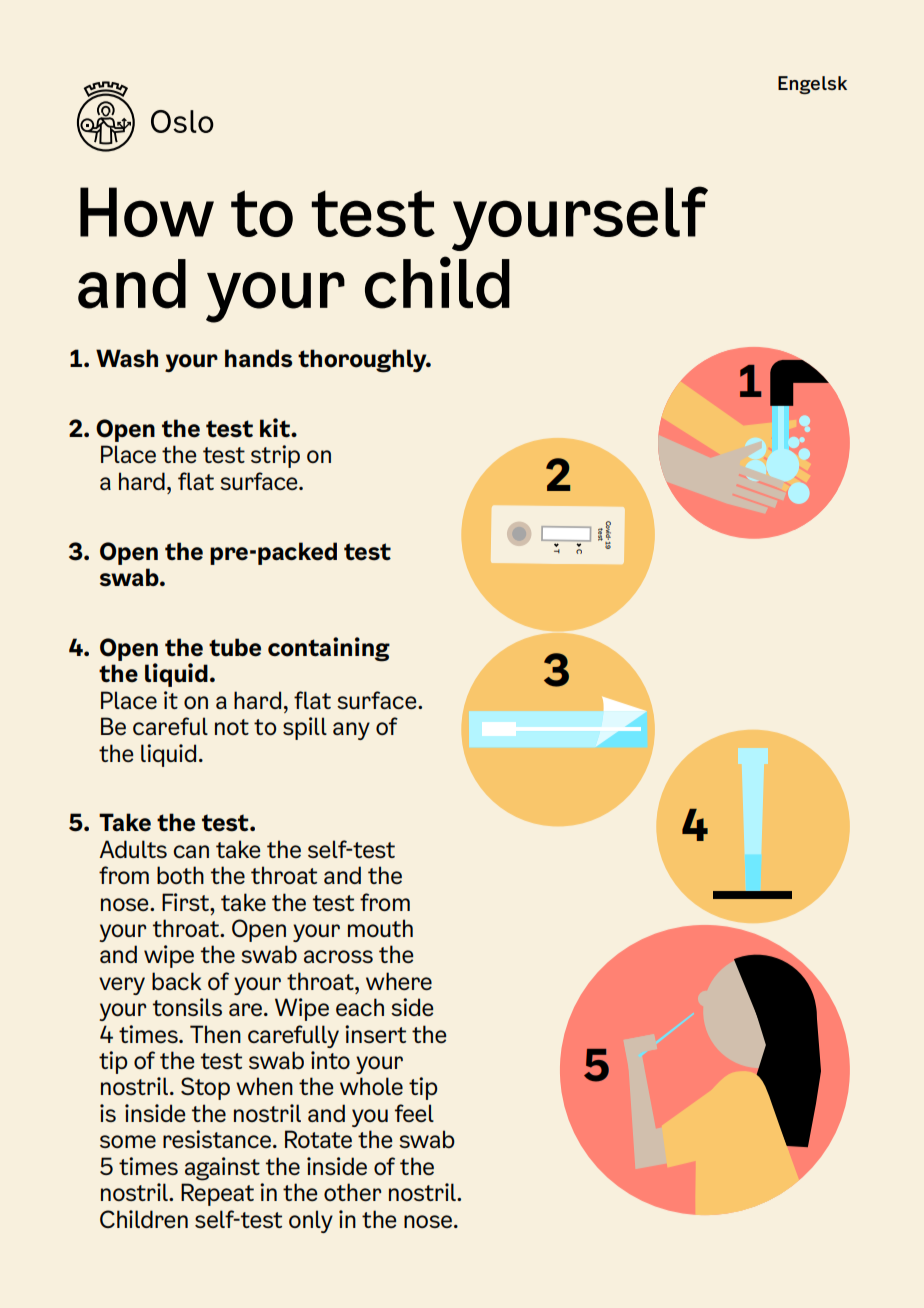  I want to click on can, so click(191, 851).
